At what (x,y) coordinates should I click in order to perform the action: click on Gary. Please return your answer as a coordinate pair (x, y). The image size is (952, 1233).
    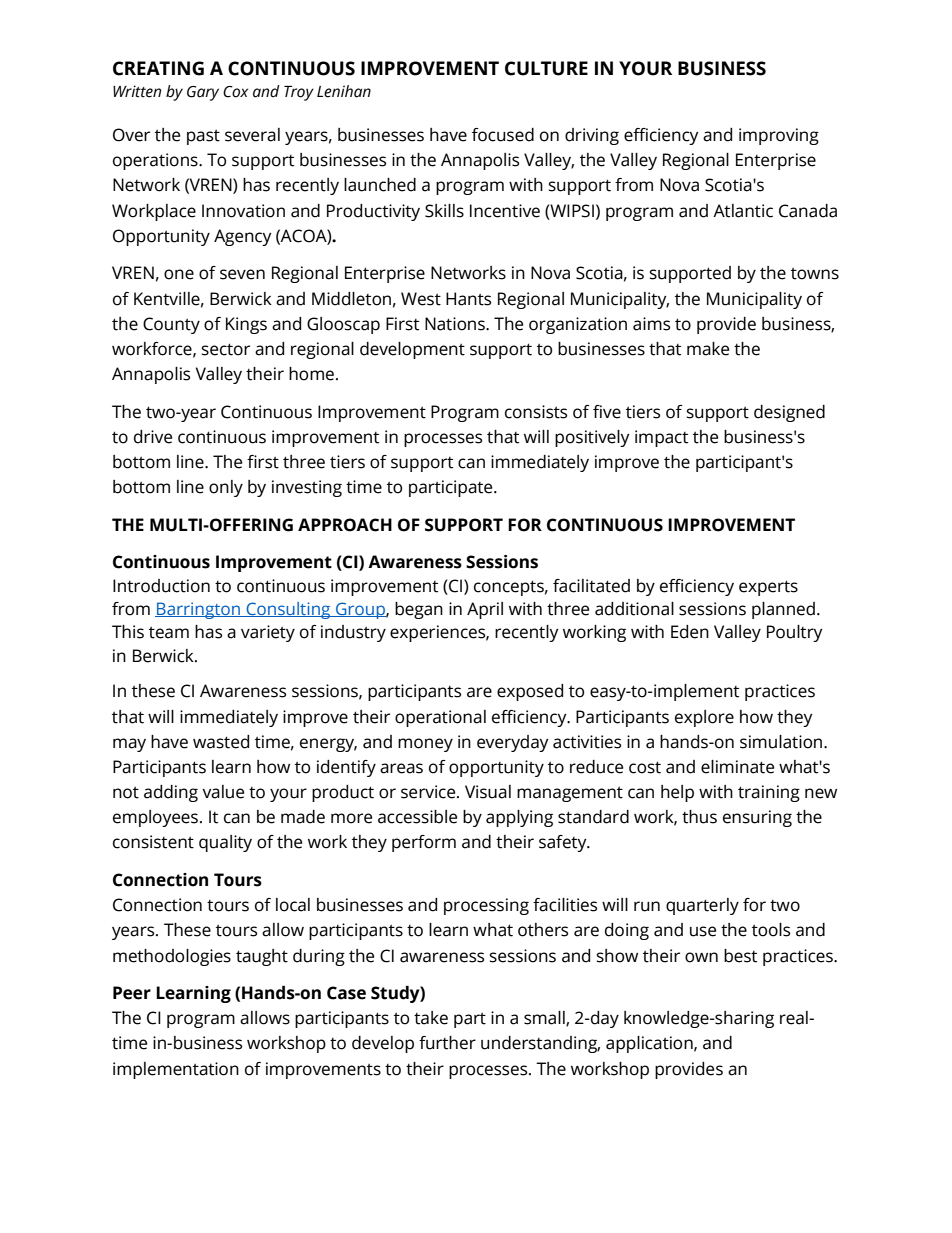
    Looking at the image, I should click on (203, 93).
